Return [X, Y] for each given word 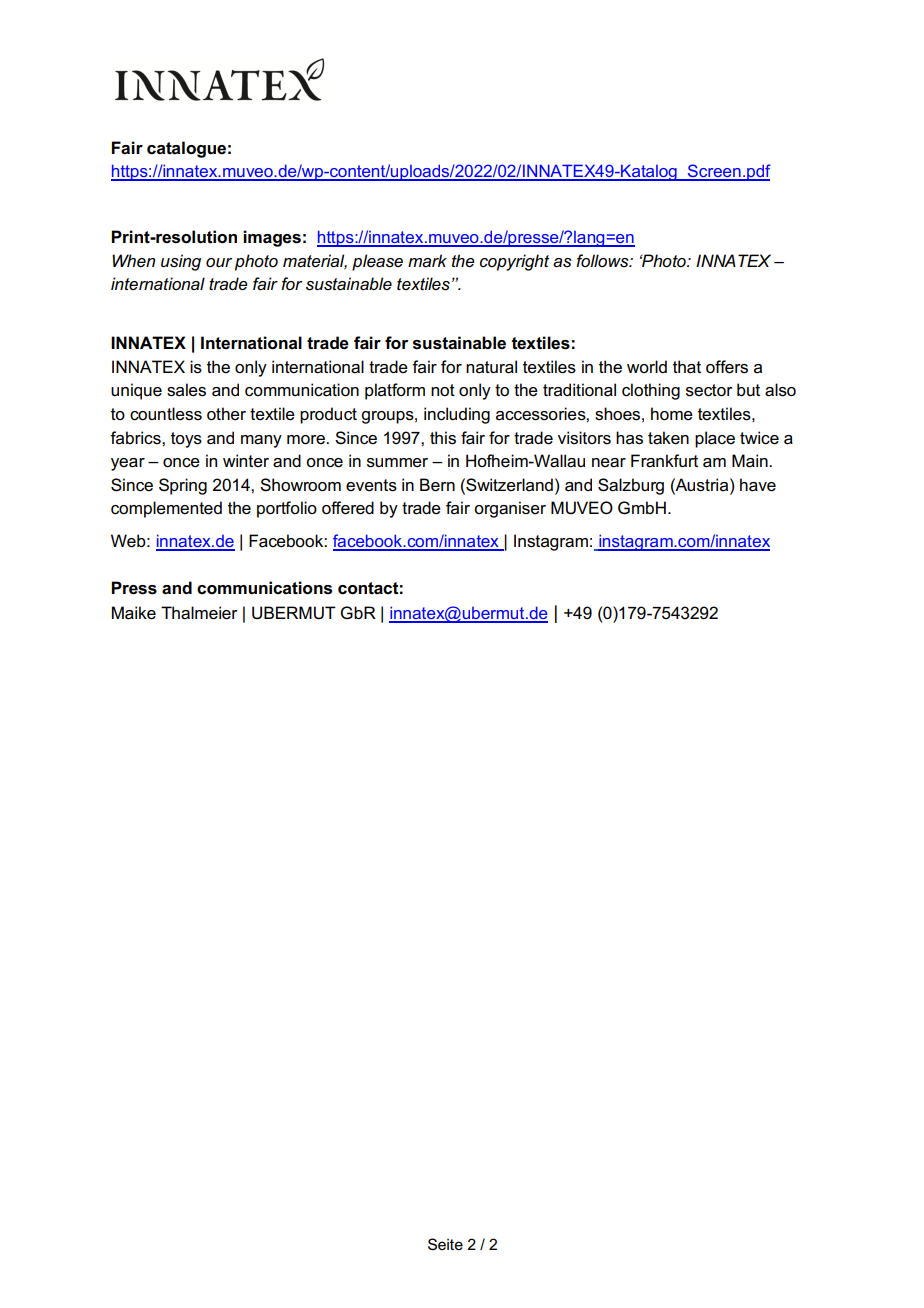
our [219, 262]
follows [603, 260]
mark [427, 261]
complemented [166, 509]
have [758, 485]
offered [348, 508]
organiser [510, 509]
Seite [445, 1244]
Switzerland [508, 485]
